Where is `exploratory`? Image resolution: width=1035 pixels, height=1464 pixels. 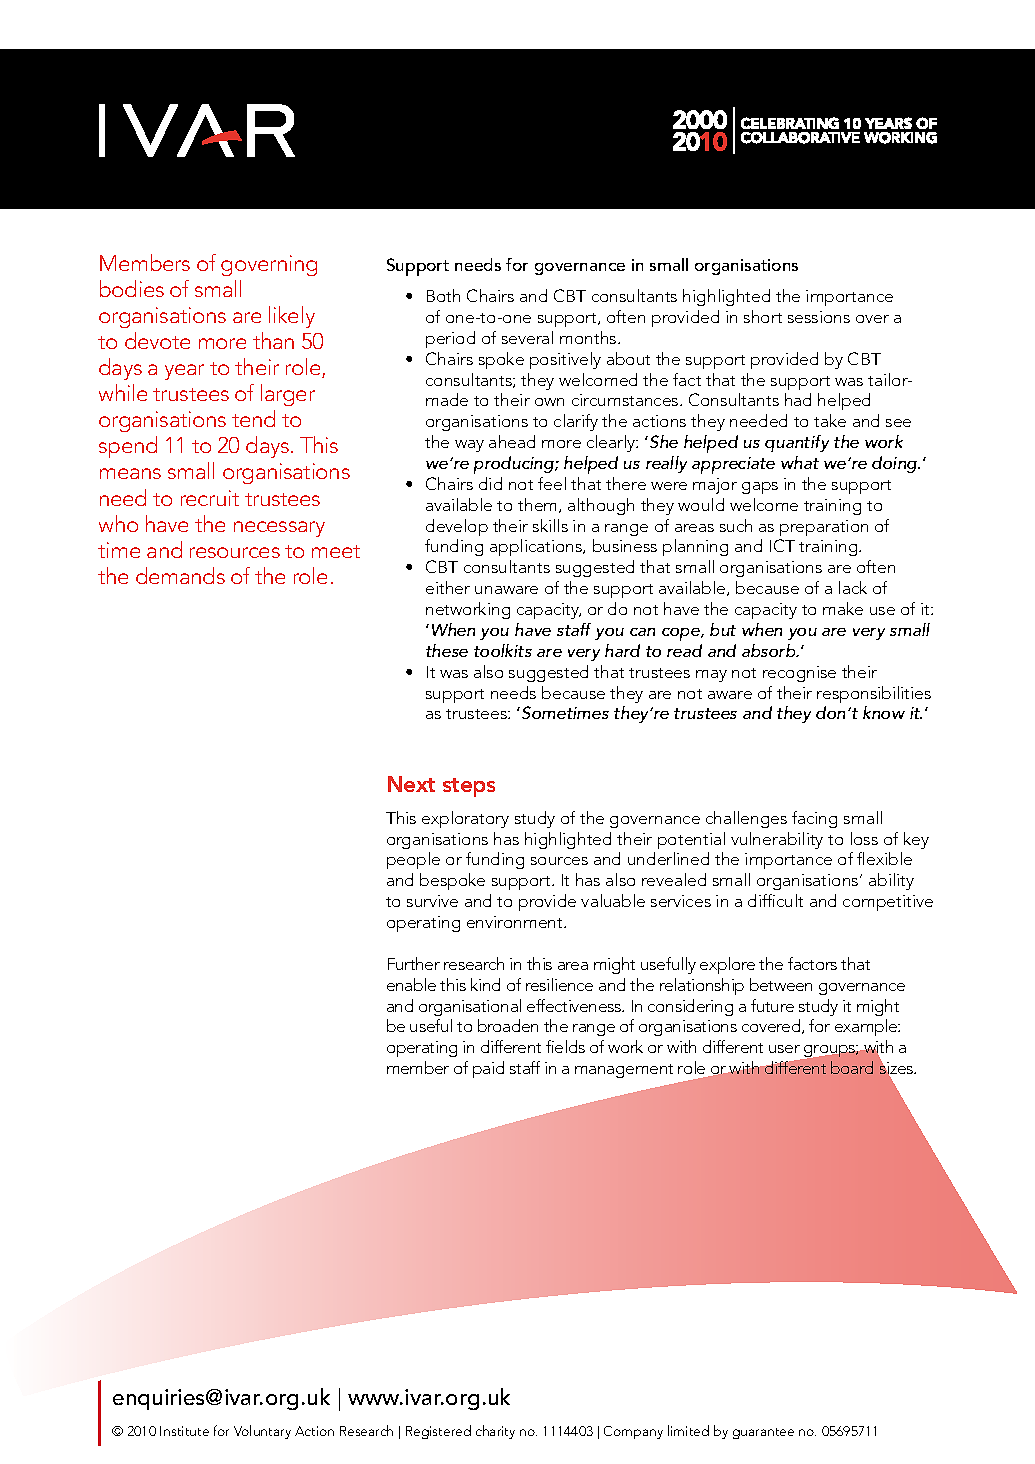
exploratory is located at coordinates (465, 819).
